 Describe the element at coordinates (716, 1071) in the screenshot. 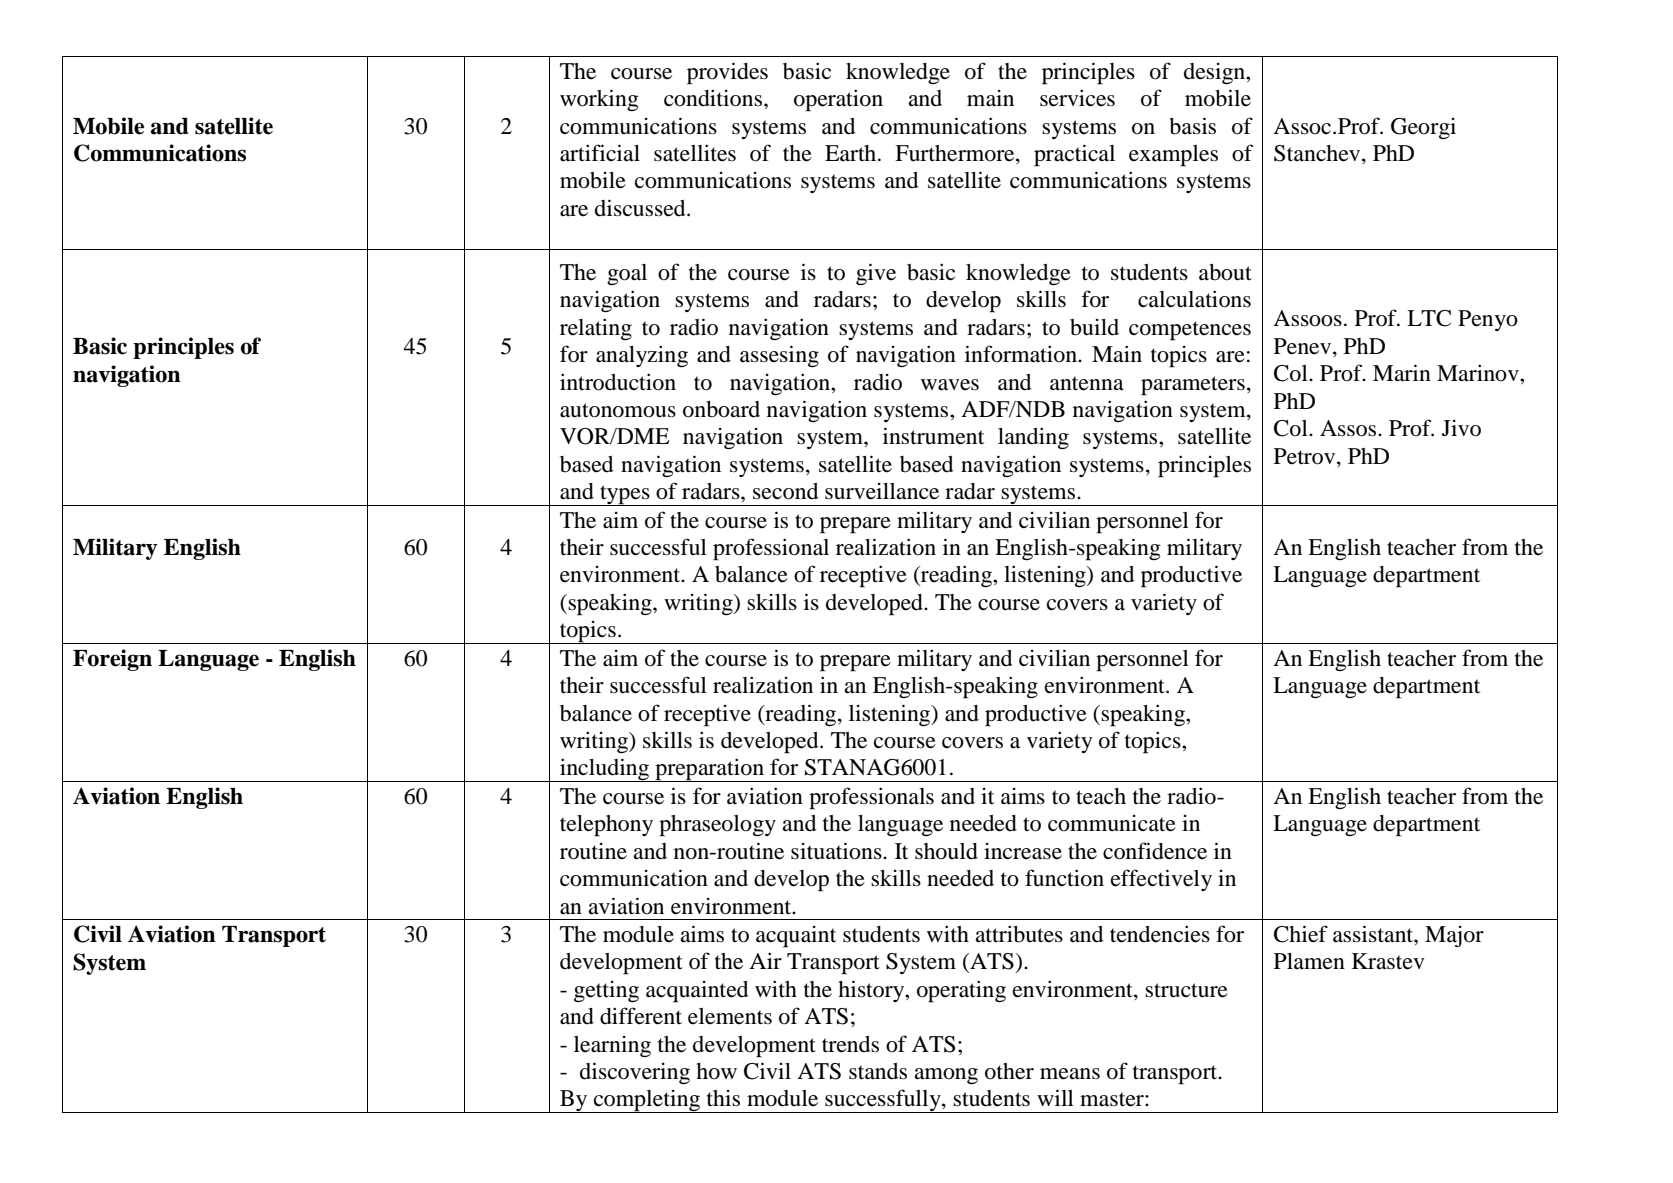

I see `how` at that location.
